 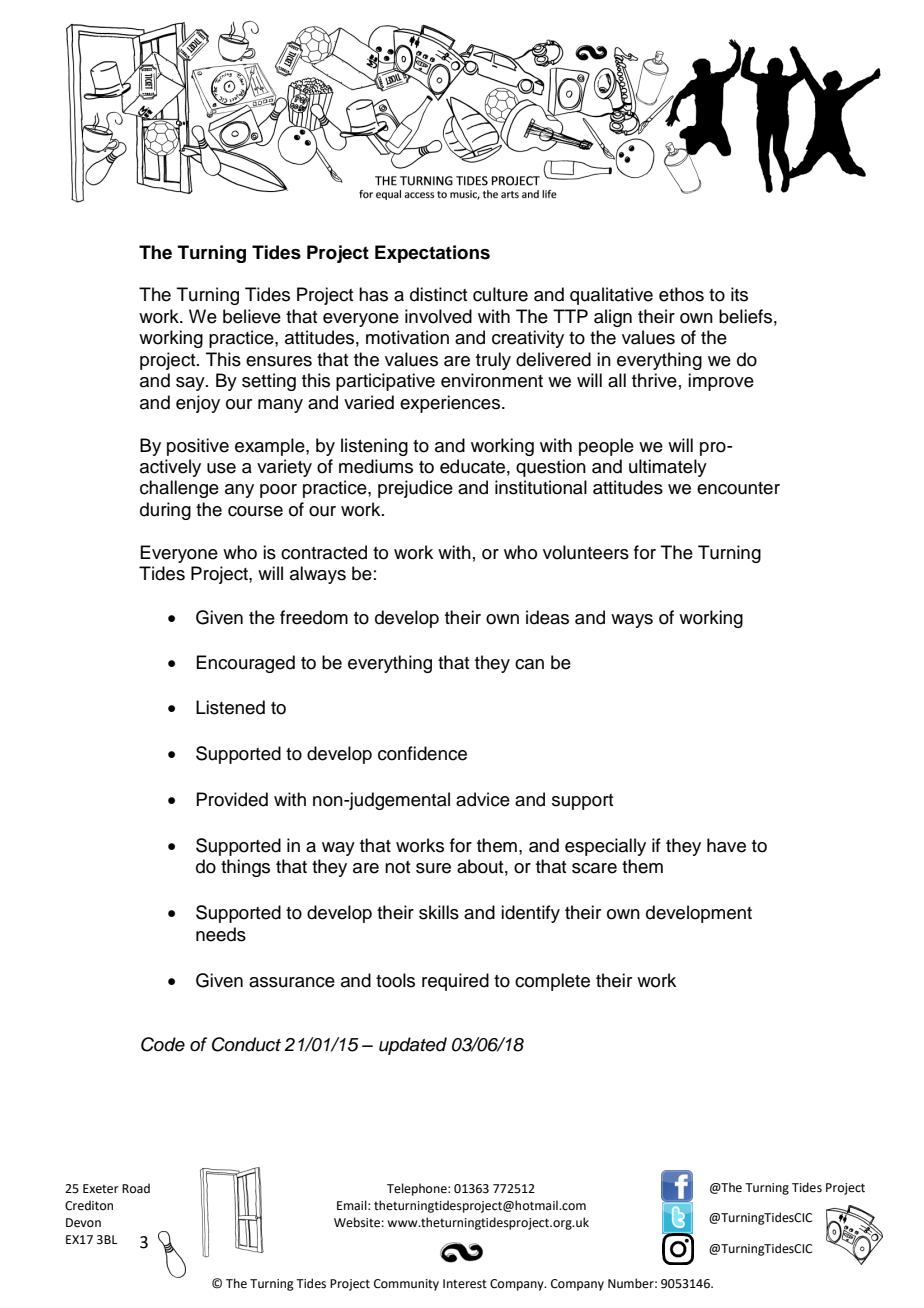 What do you see at coordinates (586, 552) in the image?
I see `volunteers` at bounding box center [586, 552].
